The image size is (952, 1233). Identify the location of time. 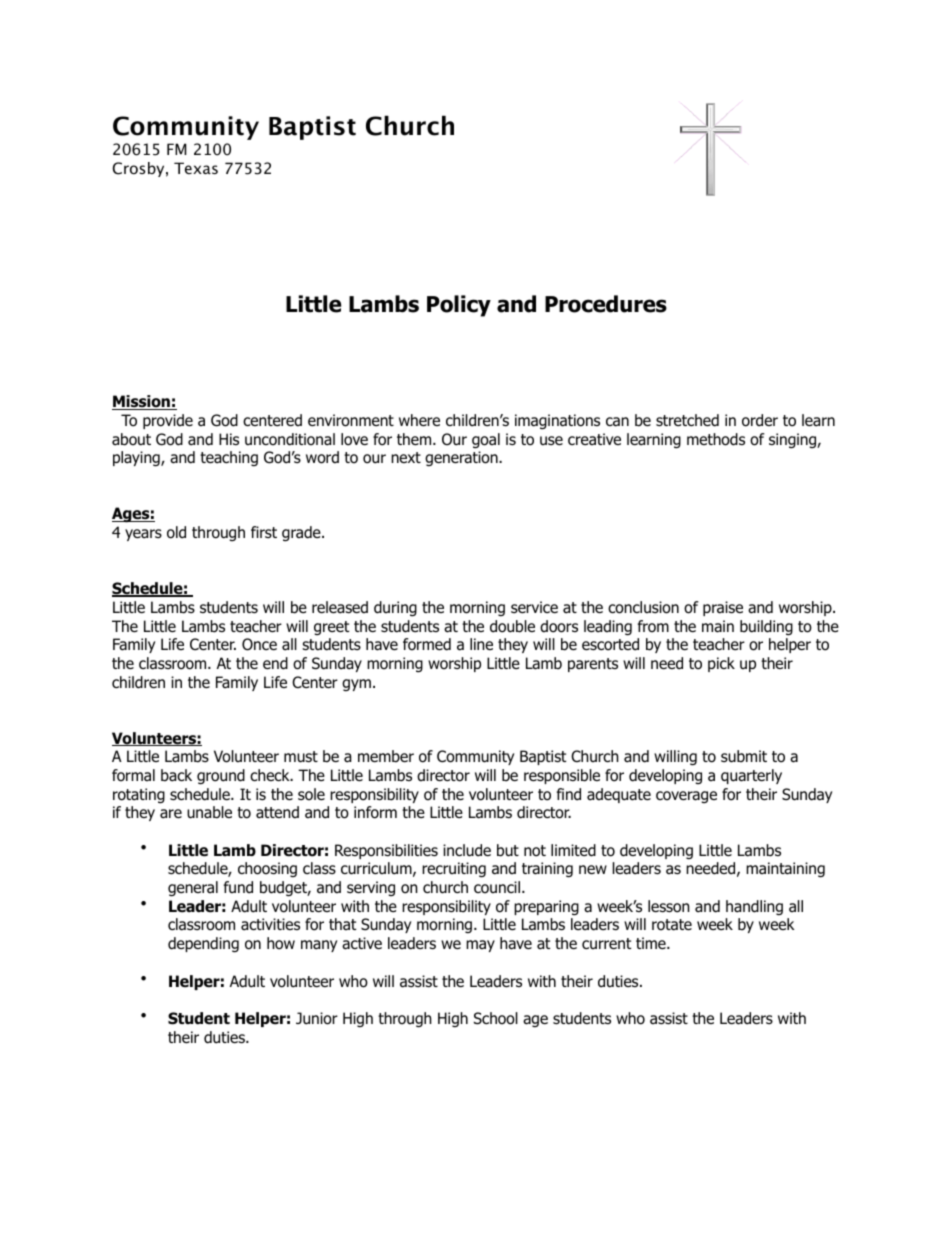
(652, 943).
